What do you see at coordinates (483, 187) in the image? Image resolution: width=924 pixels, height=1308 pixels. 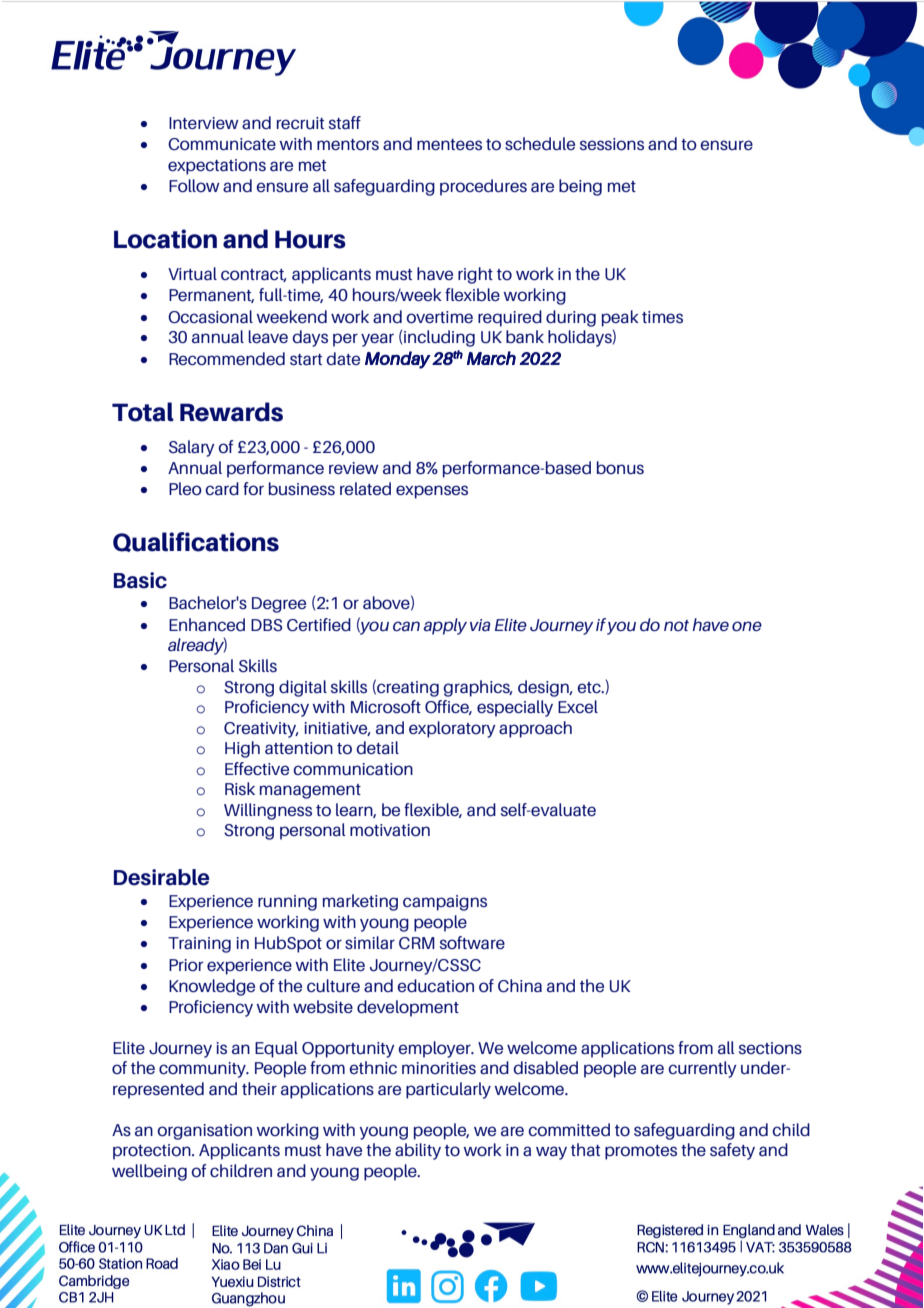 I see `procedures` at bounding box center [483, 187].
